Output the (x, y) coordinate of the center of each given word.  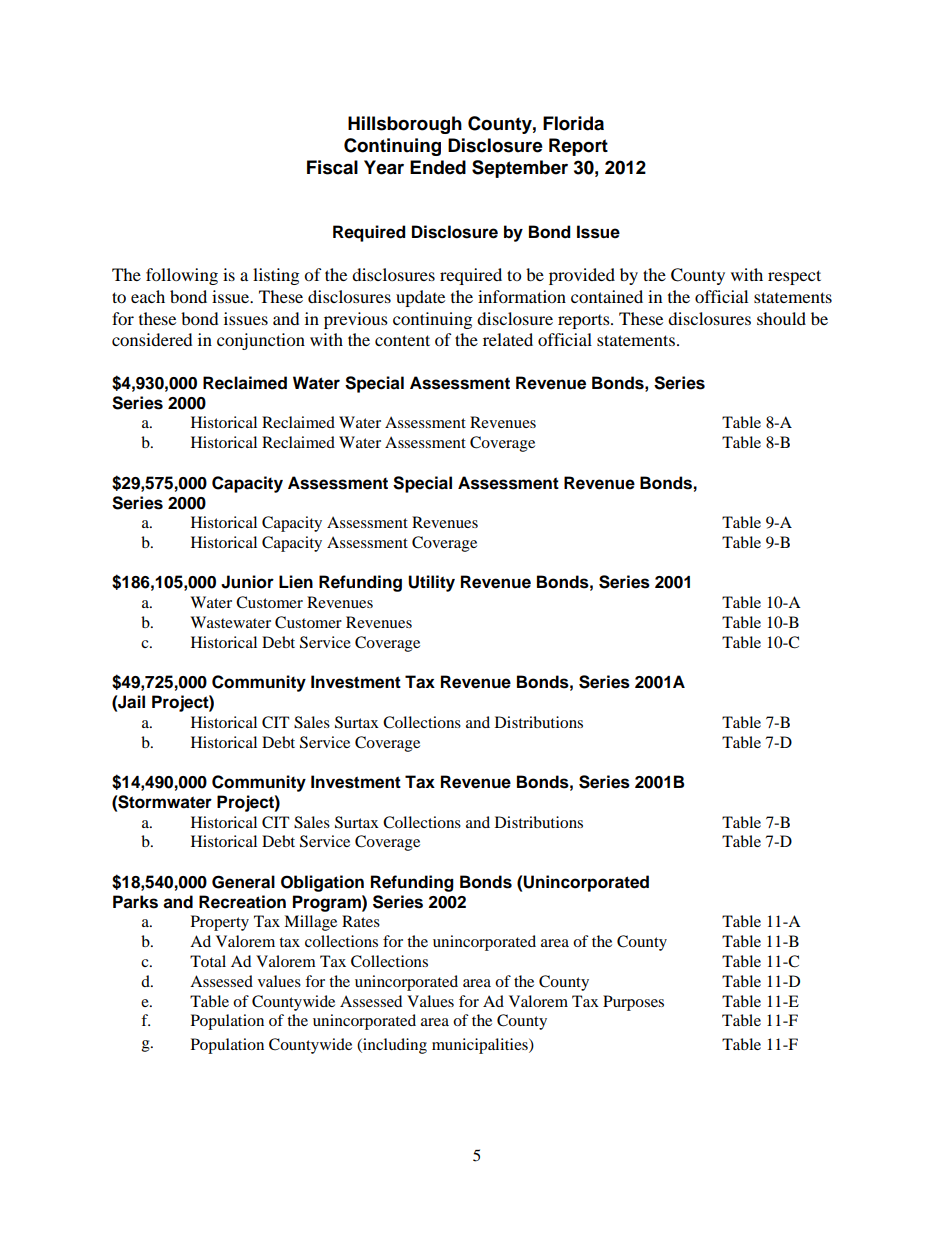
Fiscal (332, 167)
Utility (431, 583)
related (508, 339)
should (781, 318)
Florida (573, 123)
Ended (438, 167)
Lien (296, 582)
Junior (247, 582)
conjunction (261, 341)
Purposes (633, 1003)
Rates (361, 921)
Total (208, 961)
